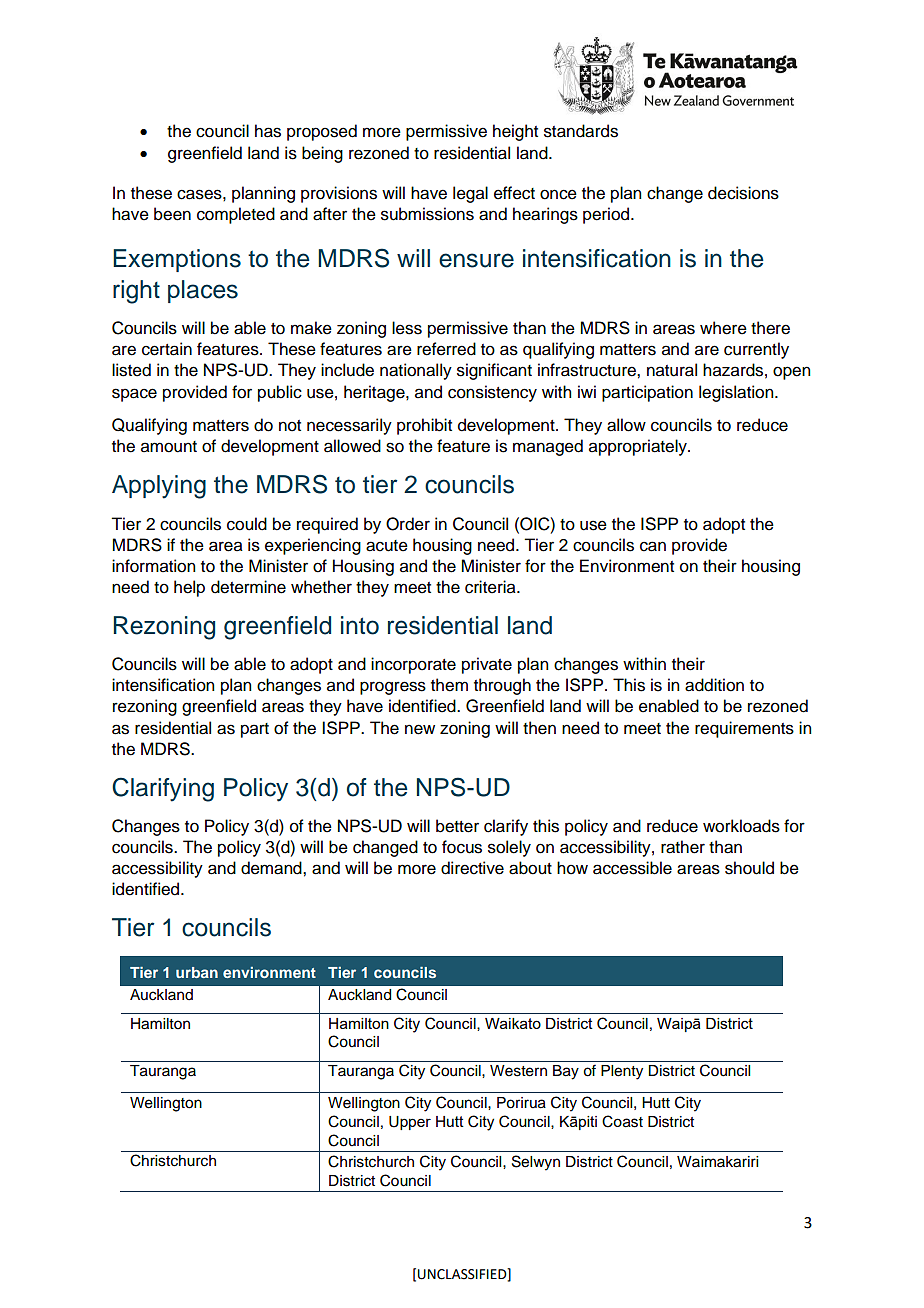 The height and width of the screenshot is (1308, 924). I want to click on addition, so click(714, 685).
